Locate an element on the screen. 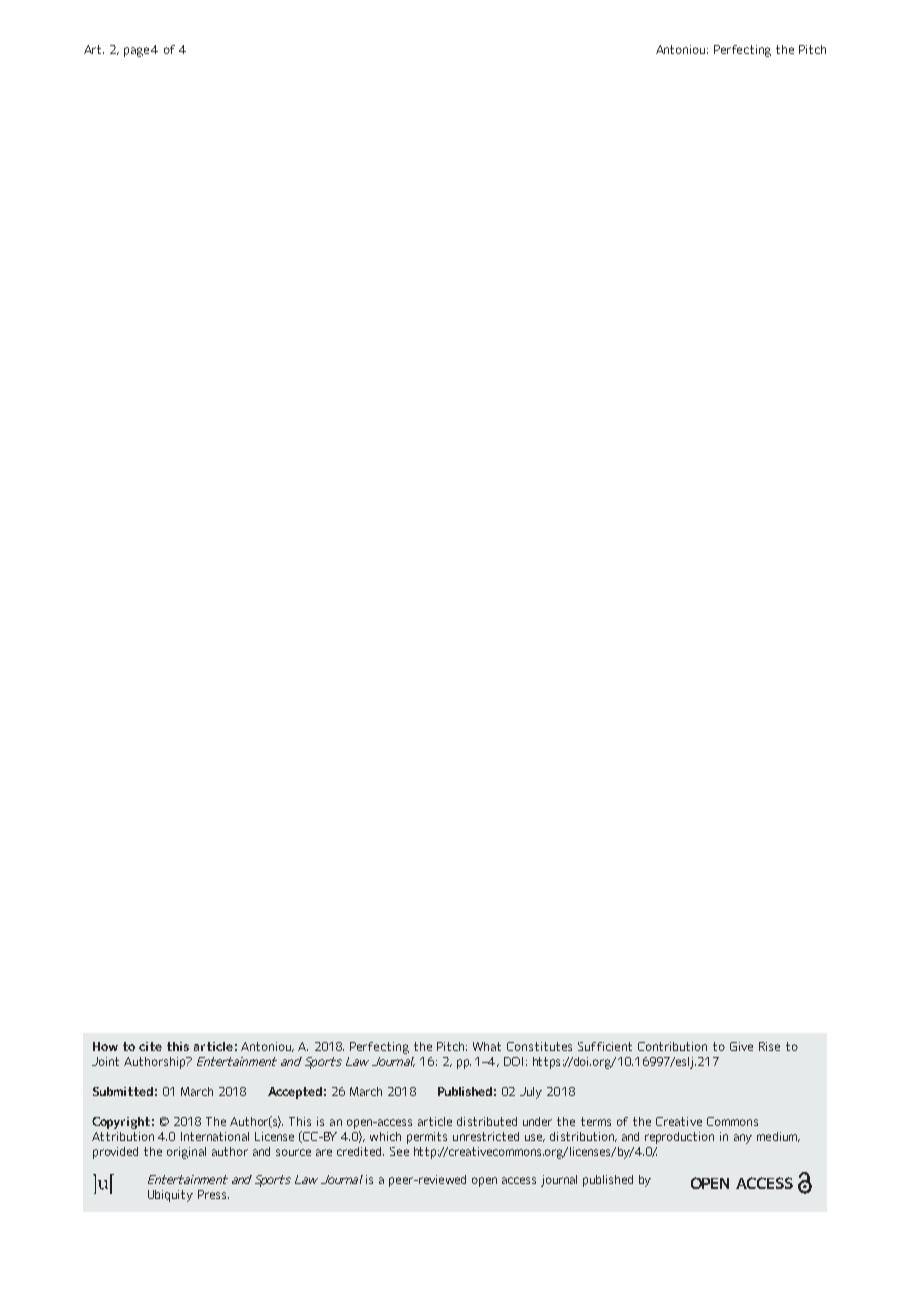  Contribution is located at coordinates (672, 1046).
